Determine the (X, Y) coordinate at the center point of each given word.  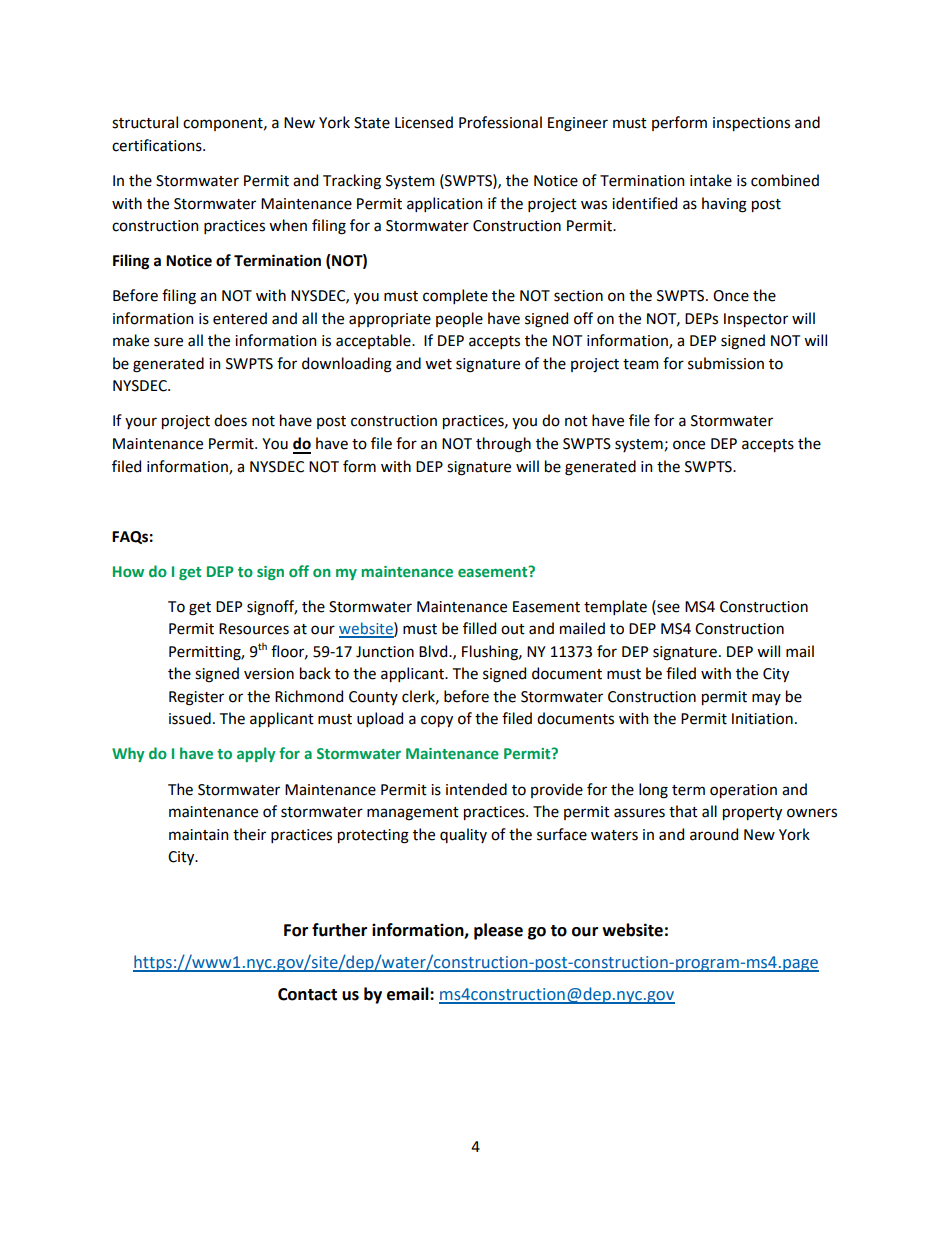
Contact (307, 994)
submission (726, 363)
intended (476, 789)
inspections (751, 124)
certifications (158, 145)
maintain (198, 835)
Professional (500, 122)
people (459, 319)
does (230, 420)
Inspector (756, 320)
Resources (254, 629)
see (667, 607)
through (503, 445)
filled (479, 628)
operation (743, 791)
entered (240, 318)
